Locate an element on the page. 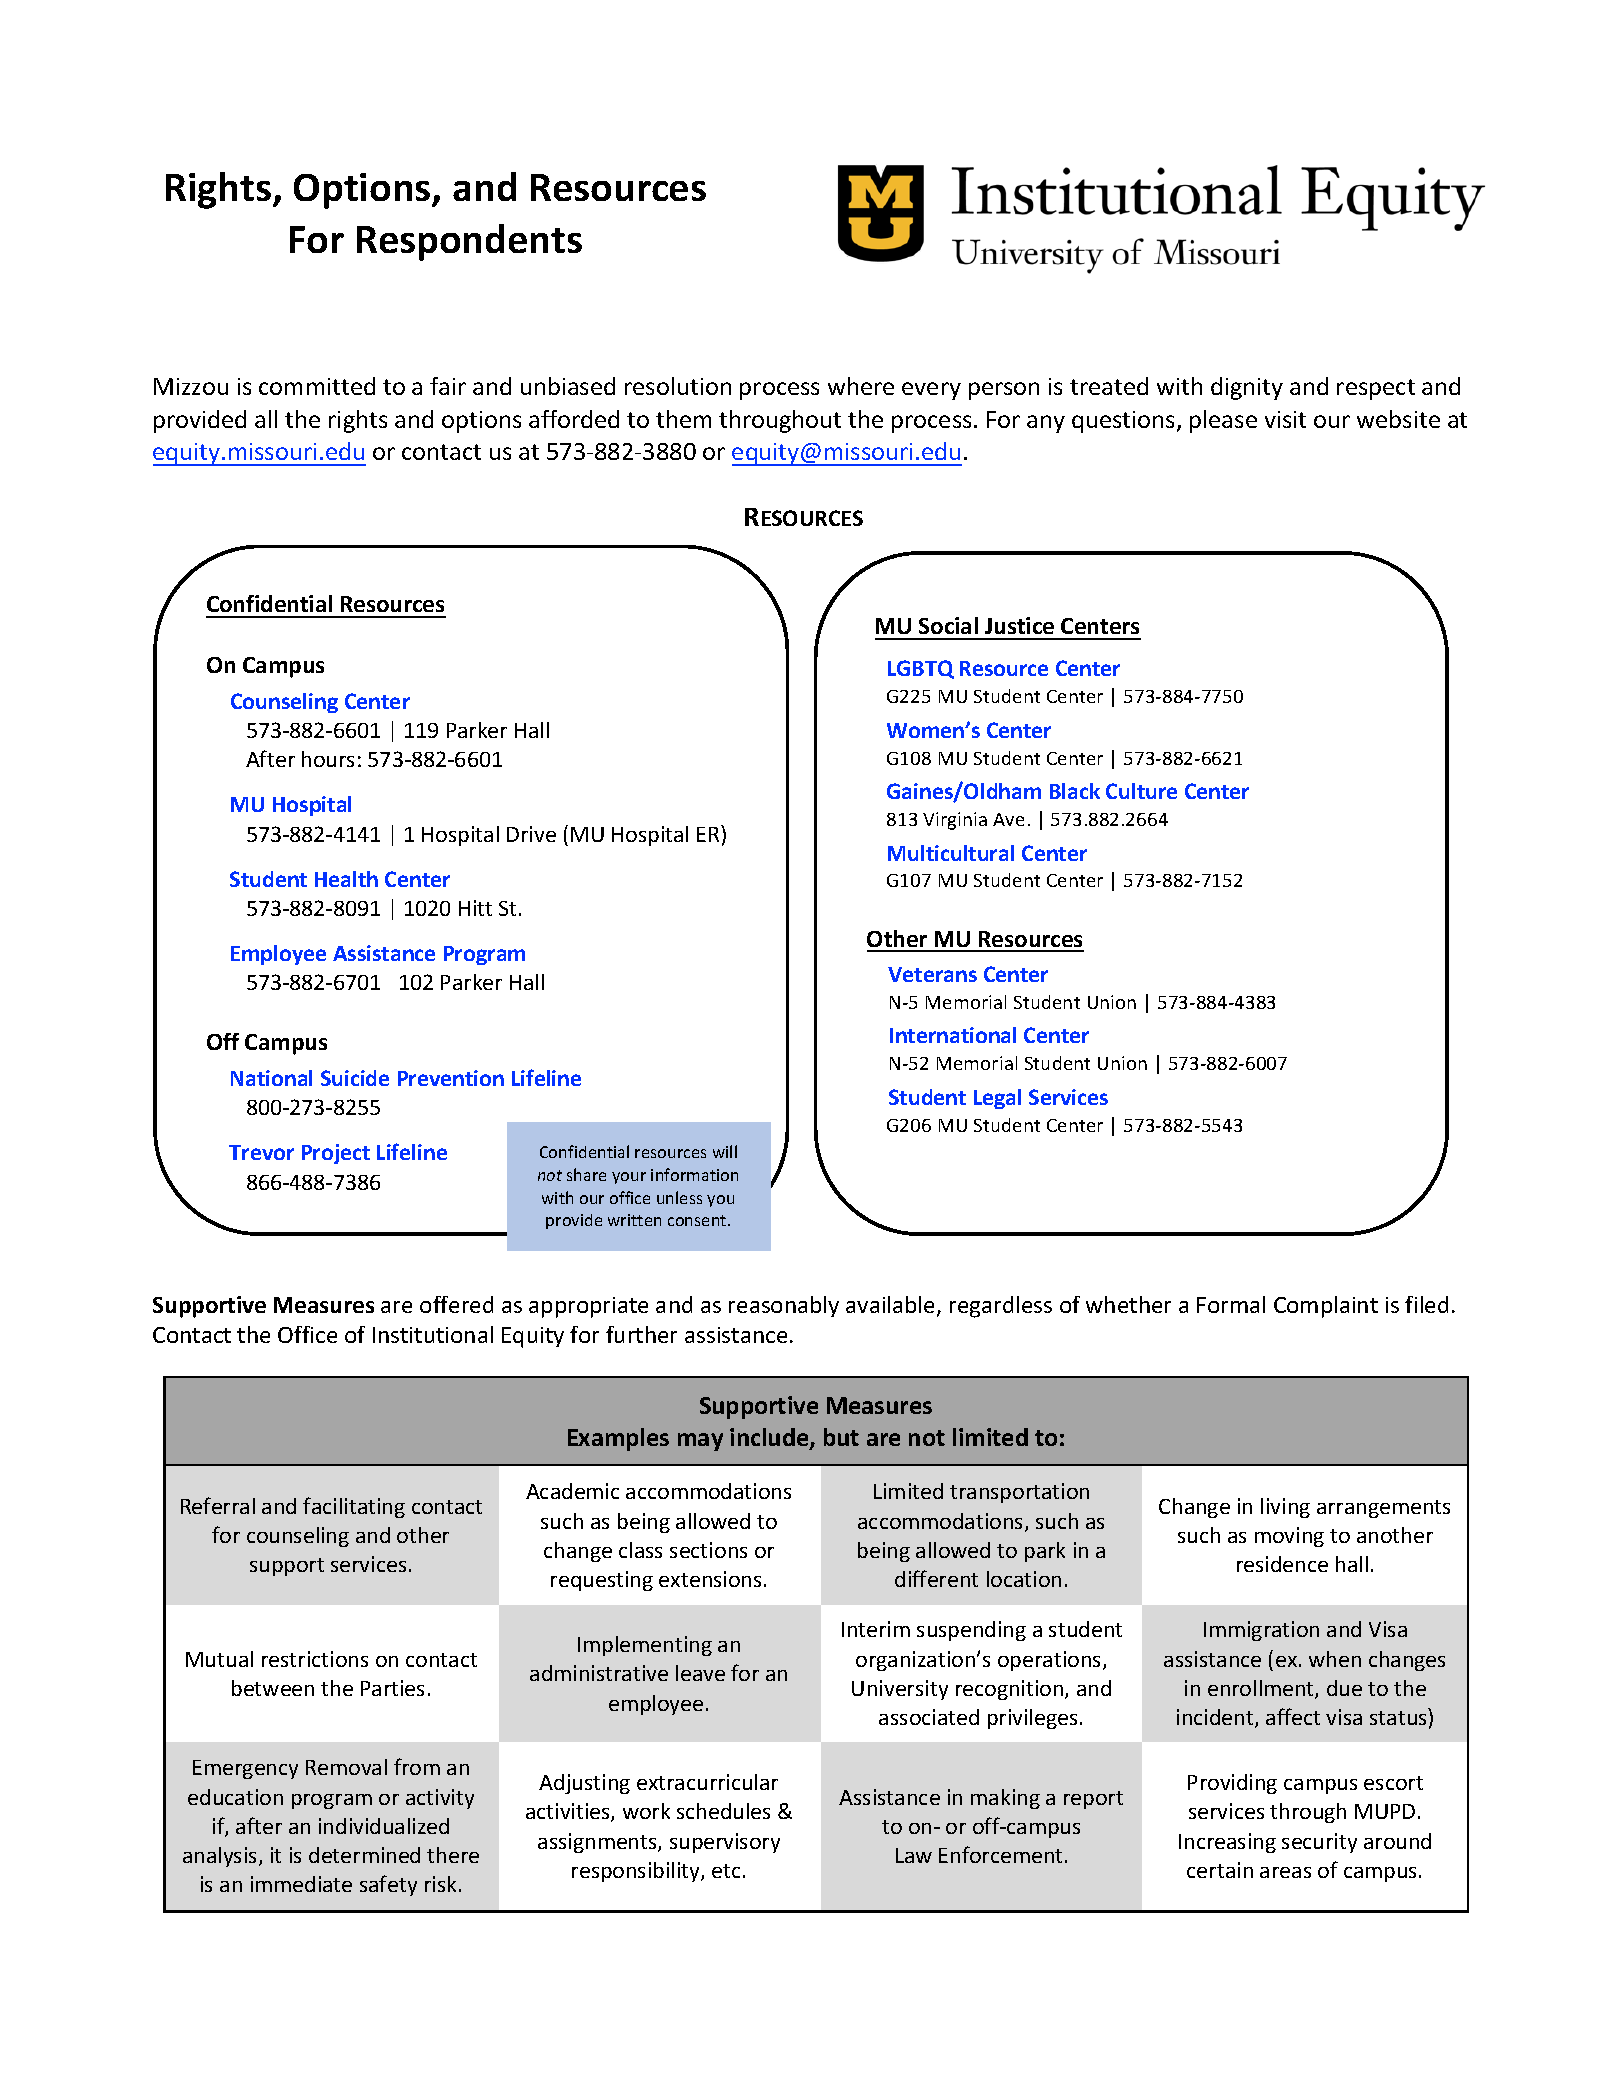 This document has height=2099, width=1622. LGBTQ is located at coordinates (921, 669).
